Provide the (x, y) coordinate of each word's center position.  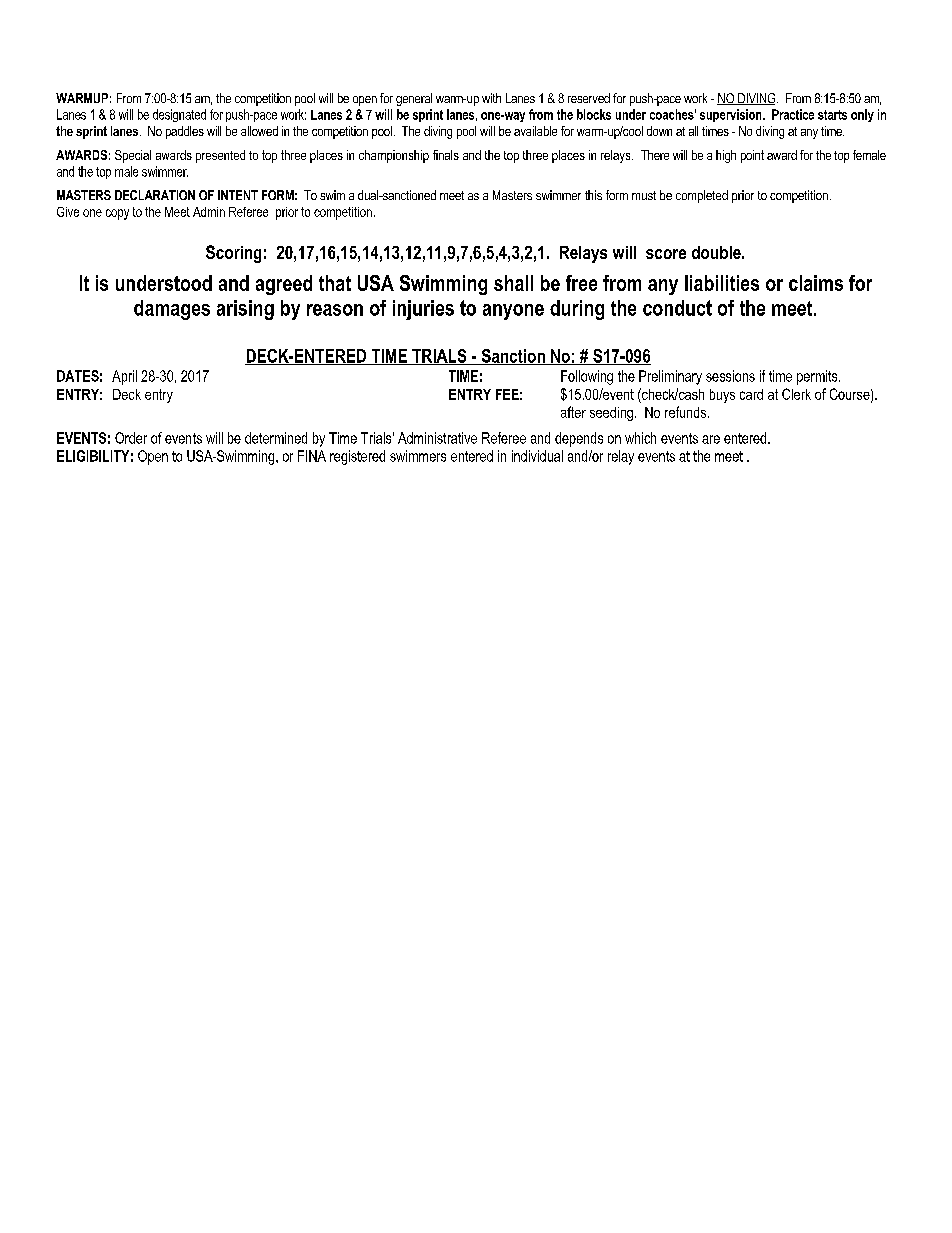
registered (357, 457)
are (711, 439)
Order (131, 438)
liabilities (722, 283)
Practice (793, 114)
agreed (284, 285)
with (491, 98)
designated (179, 115)
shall (513, 283)
